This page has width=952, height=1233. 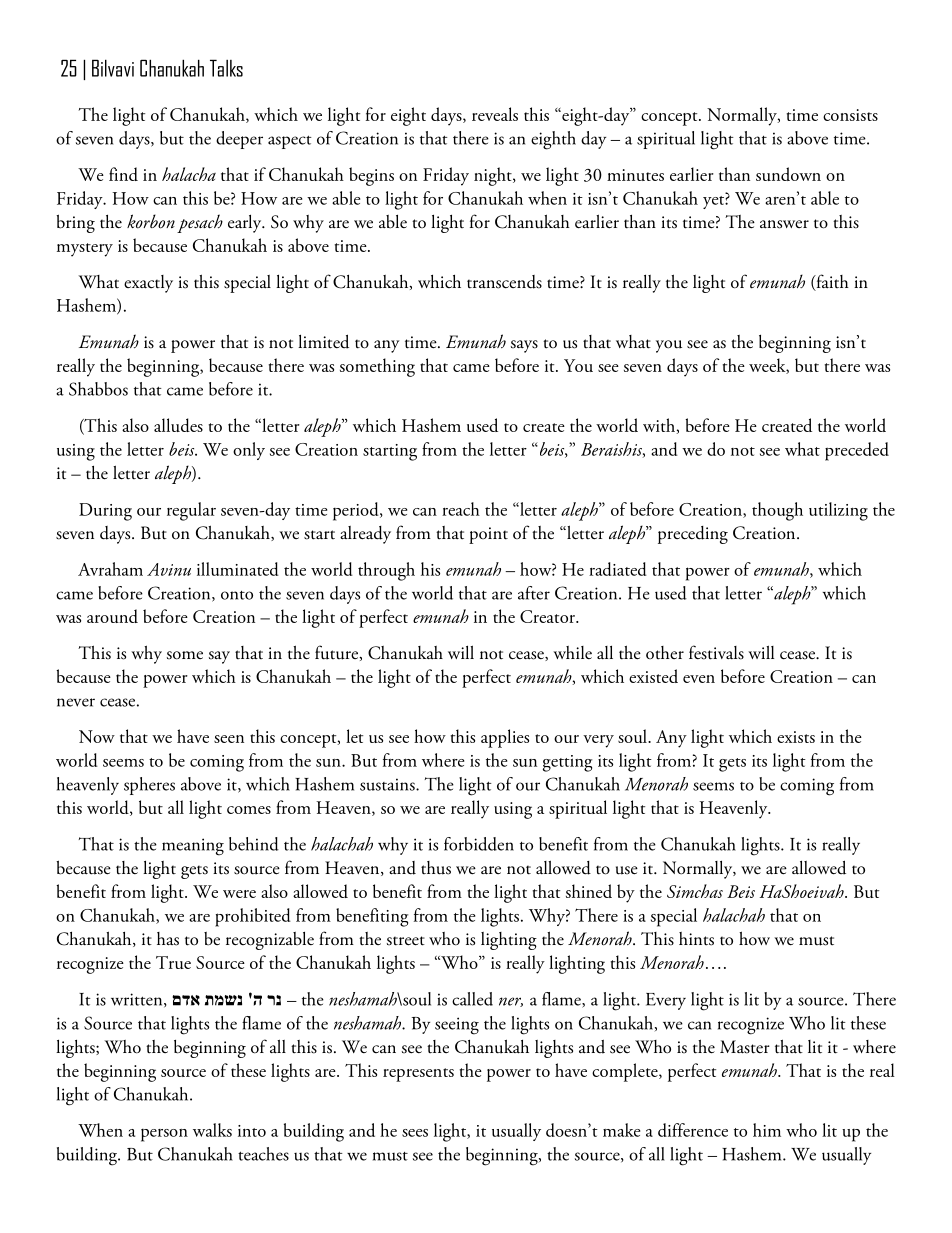 What do you see at coordinates (534, 593) in the page?
I see `after` at bounding box center [534, 593].
